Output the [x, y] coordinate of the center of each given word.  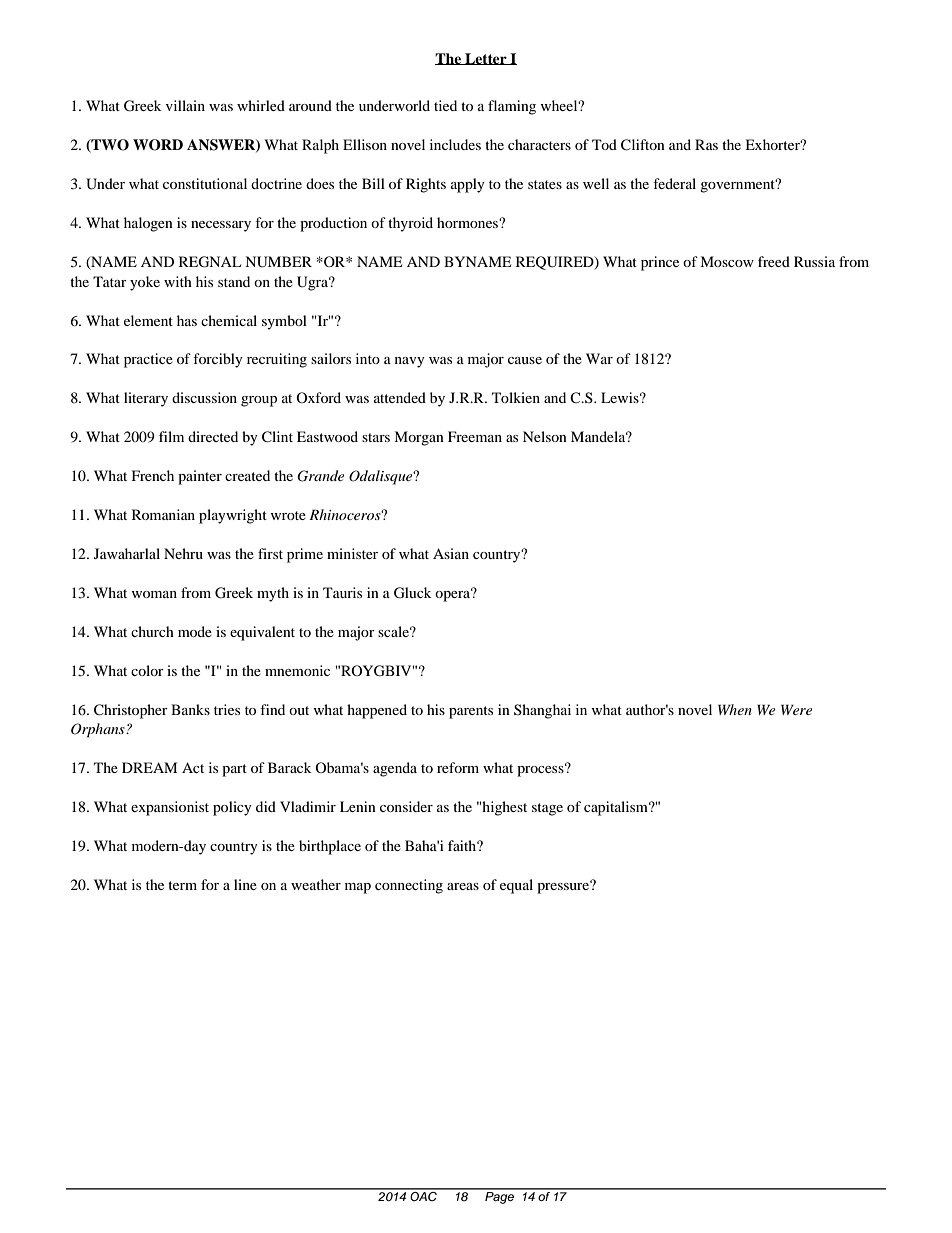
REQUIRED [556, 263]
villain [185, 105]
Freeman [475, 436]
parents [471, 712]
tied [445, 105]
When [735, 709]
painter [200, 477]
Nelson [545, 436]
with [178, 281]
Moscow [727, 261]
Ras [706, 144]
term [182, 885]
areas [463, 886]
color [147, 670]
